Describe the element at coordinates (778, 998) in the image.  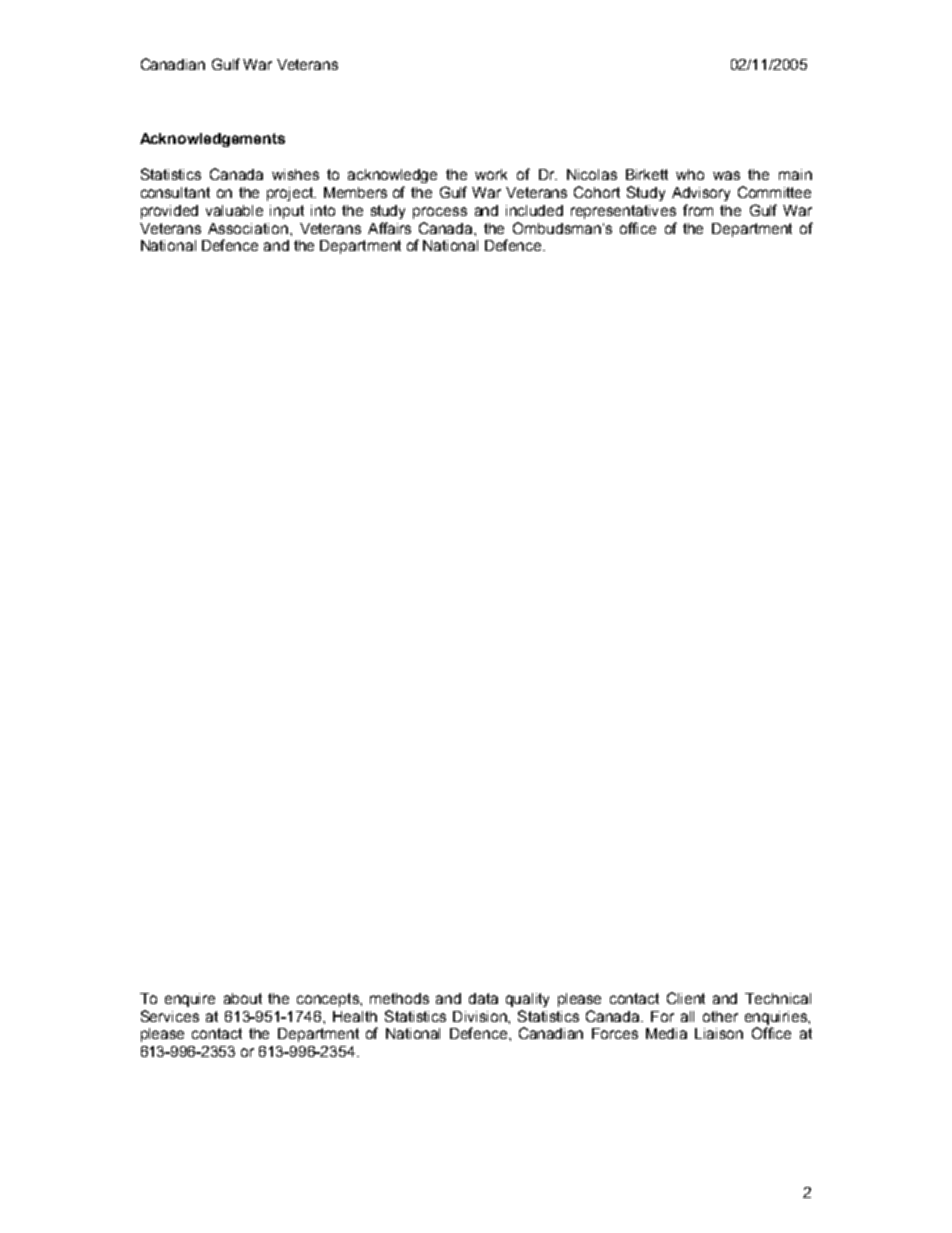
I see `Technical` at that location.
